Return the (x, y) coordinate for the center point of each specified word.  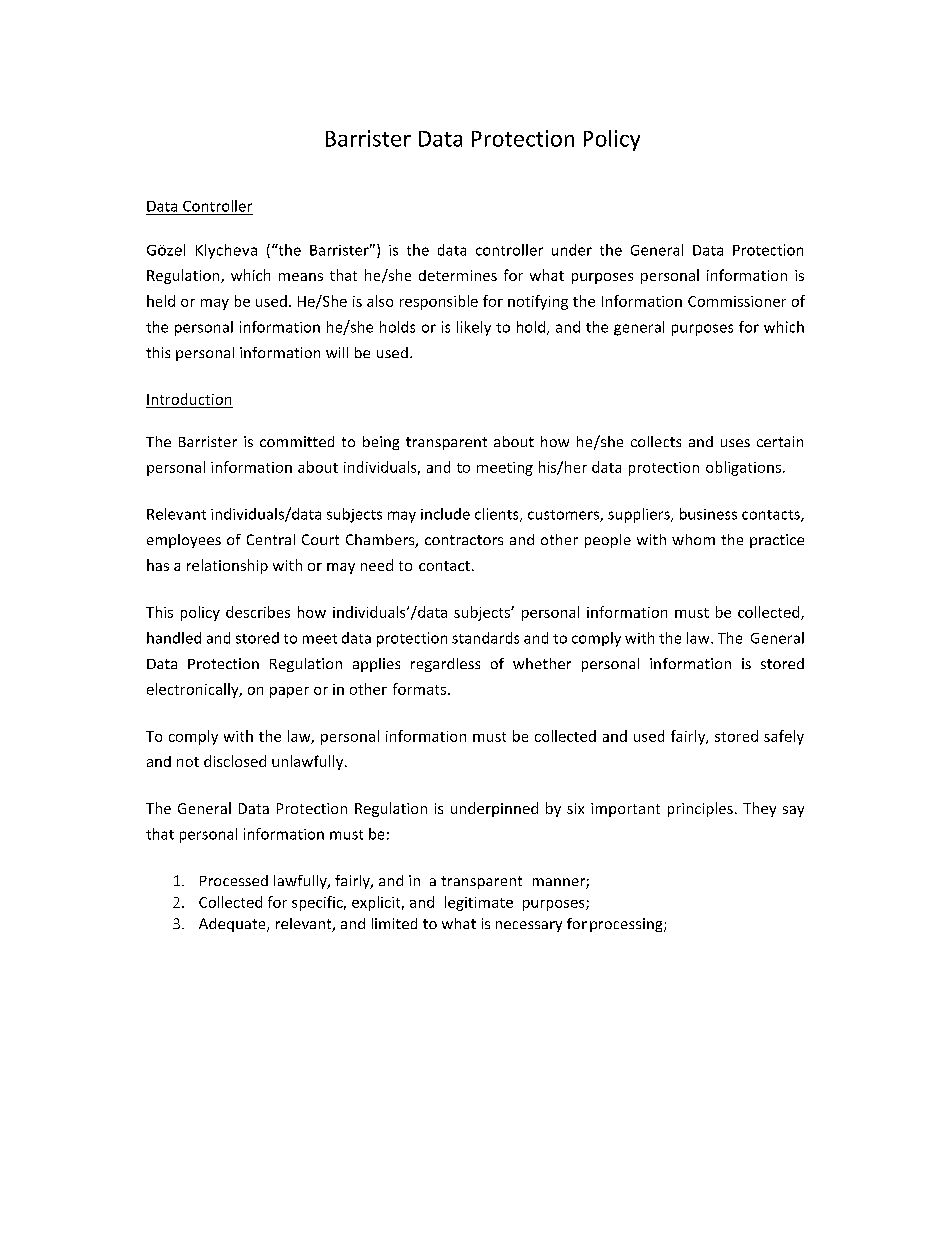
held (161, 301)
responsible (439, 302)
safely (784, 737)
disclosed (235, 761)
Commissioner (737, 301)
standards (485, 638)
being (381, 443)
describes (258, 612)
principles (700, 809)
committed (297, 441)
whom (693, 539)
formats (421, 689)
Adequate (233, 925)
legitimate (479, 903)
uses (735, 443)
